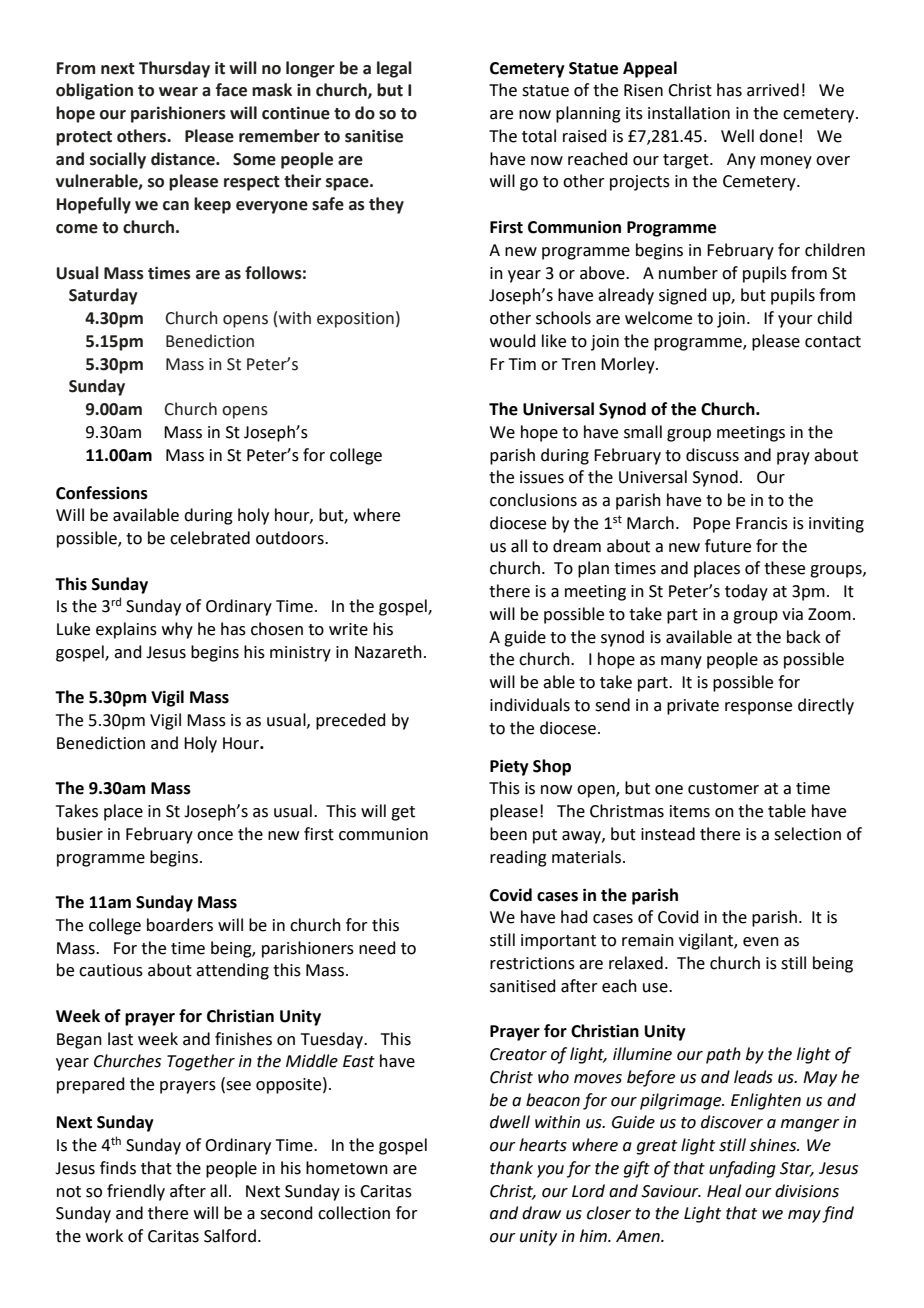 The width and height of the image is (924, 1308). Describe the element at coordinates (388, 652) in the image. I see `Nazareth` at that location.
